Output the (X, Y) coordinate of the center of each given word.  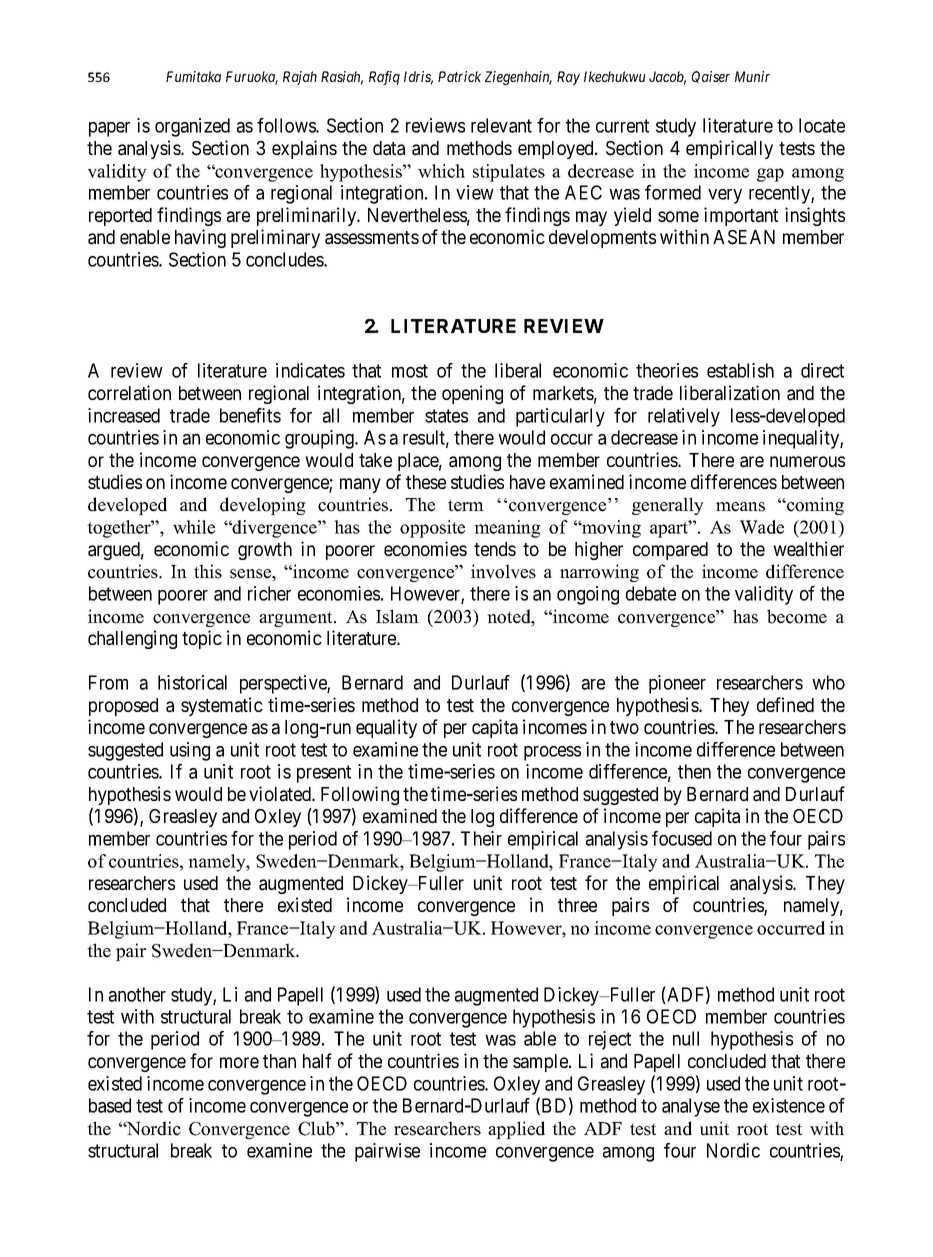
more (239, 1062)
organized (192, 127)
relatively (684, 417)
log (482, 818)
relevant (501, 125)
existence (789, 1105)
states (446, 416)
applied (516, 1130)
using (190, 751)
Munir (752, 76)
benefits (250, 415)
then (694, 771)
